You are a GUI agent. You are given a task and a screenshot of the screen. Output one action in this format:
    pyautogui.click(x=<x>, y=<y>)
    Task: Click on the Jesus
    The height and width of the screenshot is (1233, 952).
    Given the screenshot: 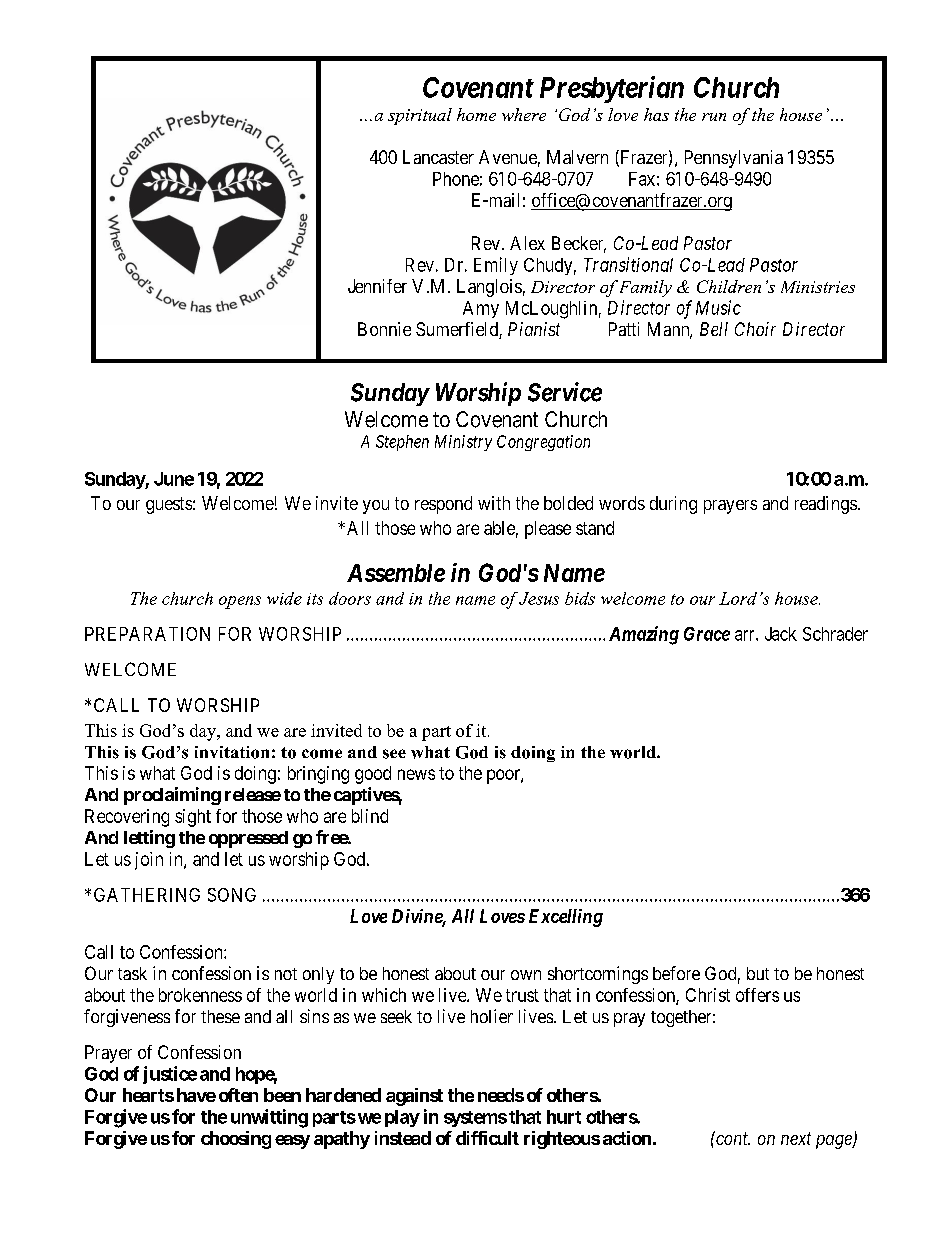 What is the action you would take?
    pyautogui.click(x=539, y=598)
